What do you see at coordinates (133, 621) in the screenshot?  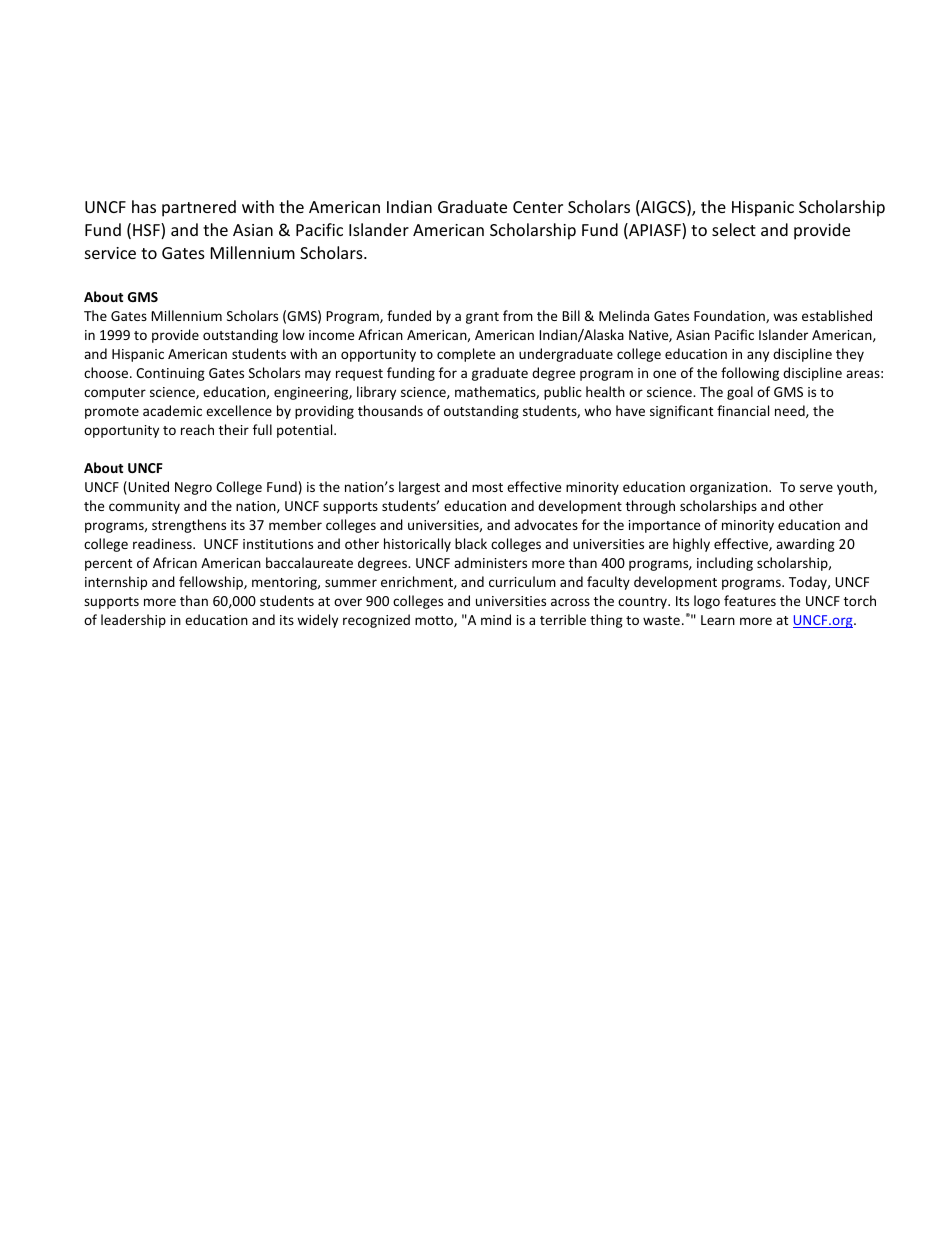 I see `leadership` at bounding box center [133, 621].
